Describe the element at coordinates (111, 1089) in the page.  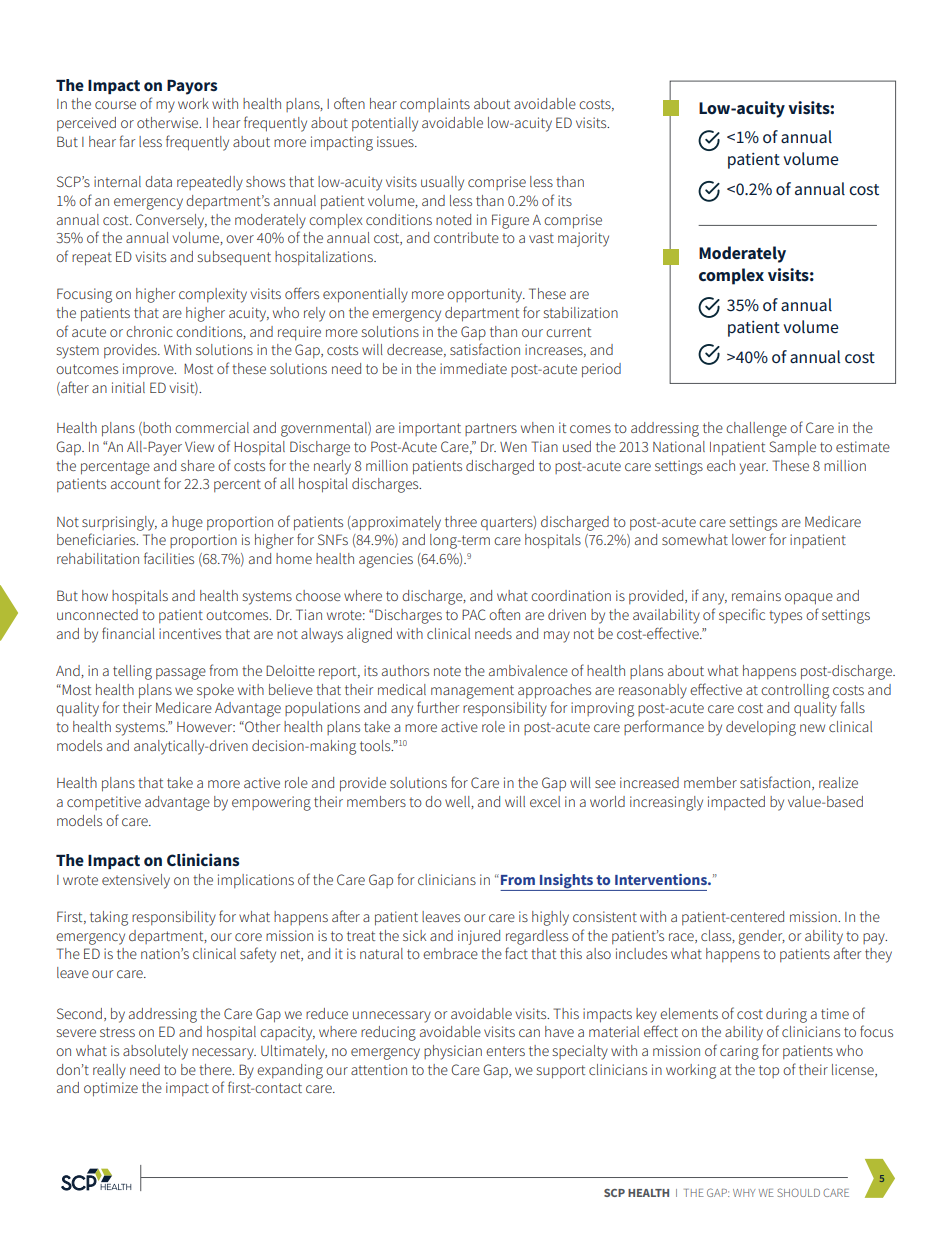
I see `optimize` at that location.
